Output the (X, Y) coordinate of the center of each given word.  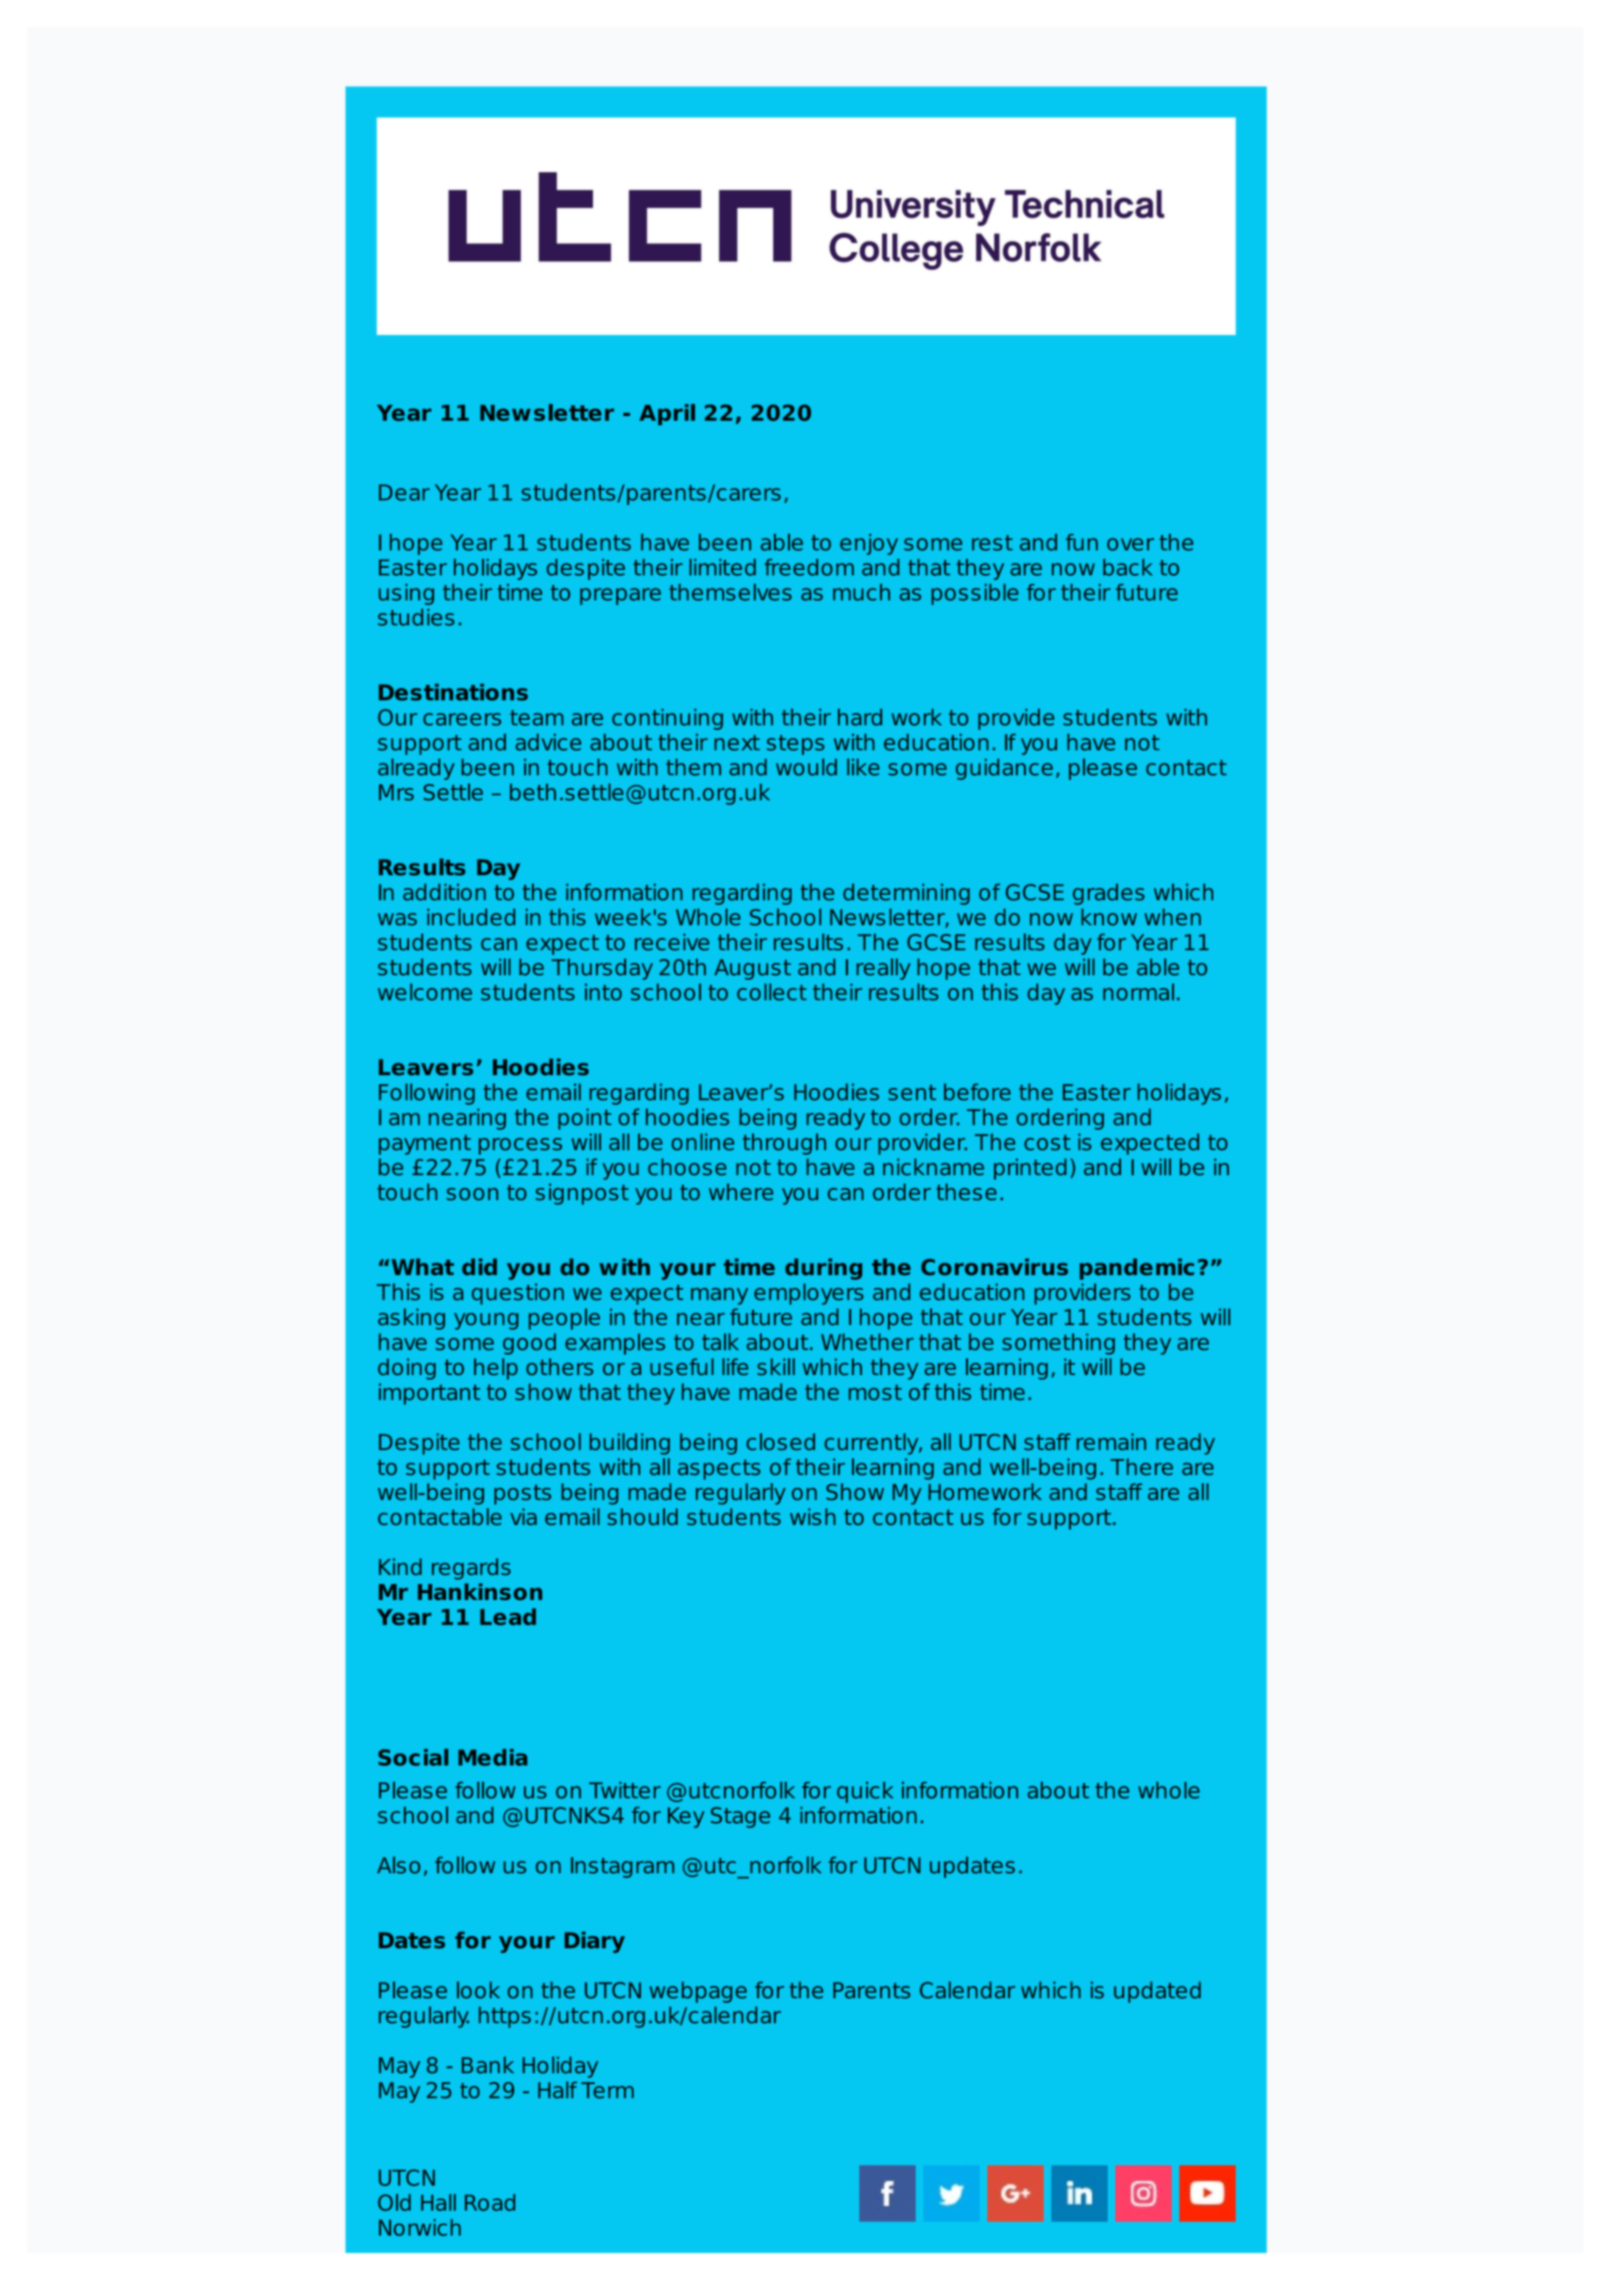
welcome (425, 992)
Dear (404, 492)
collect (772, 992)
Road (490, 2202)
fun (1082, 542)
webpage (698, 1992)
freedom (809, 567)
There (1141, 1466)
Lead (508, 1616)
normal (1138, 992)
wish (813, 1516)
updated (1157, 1992)
